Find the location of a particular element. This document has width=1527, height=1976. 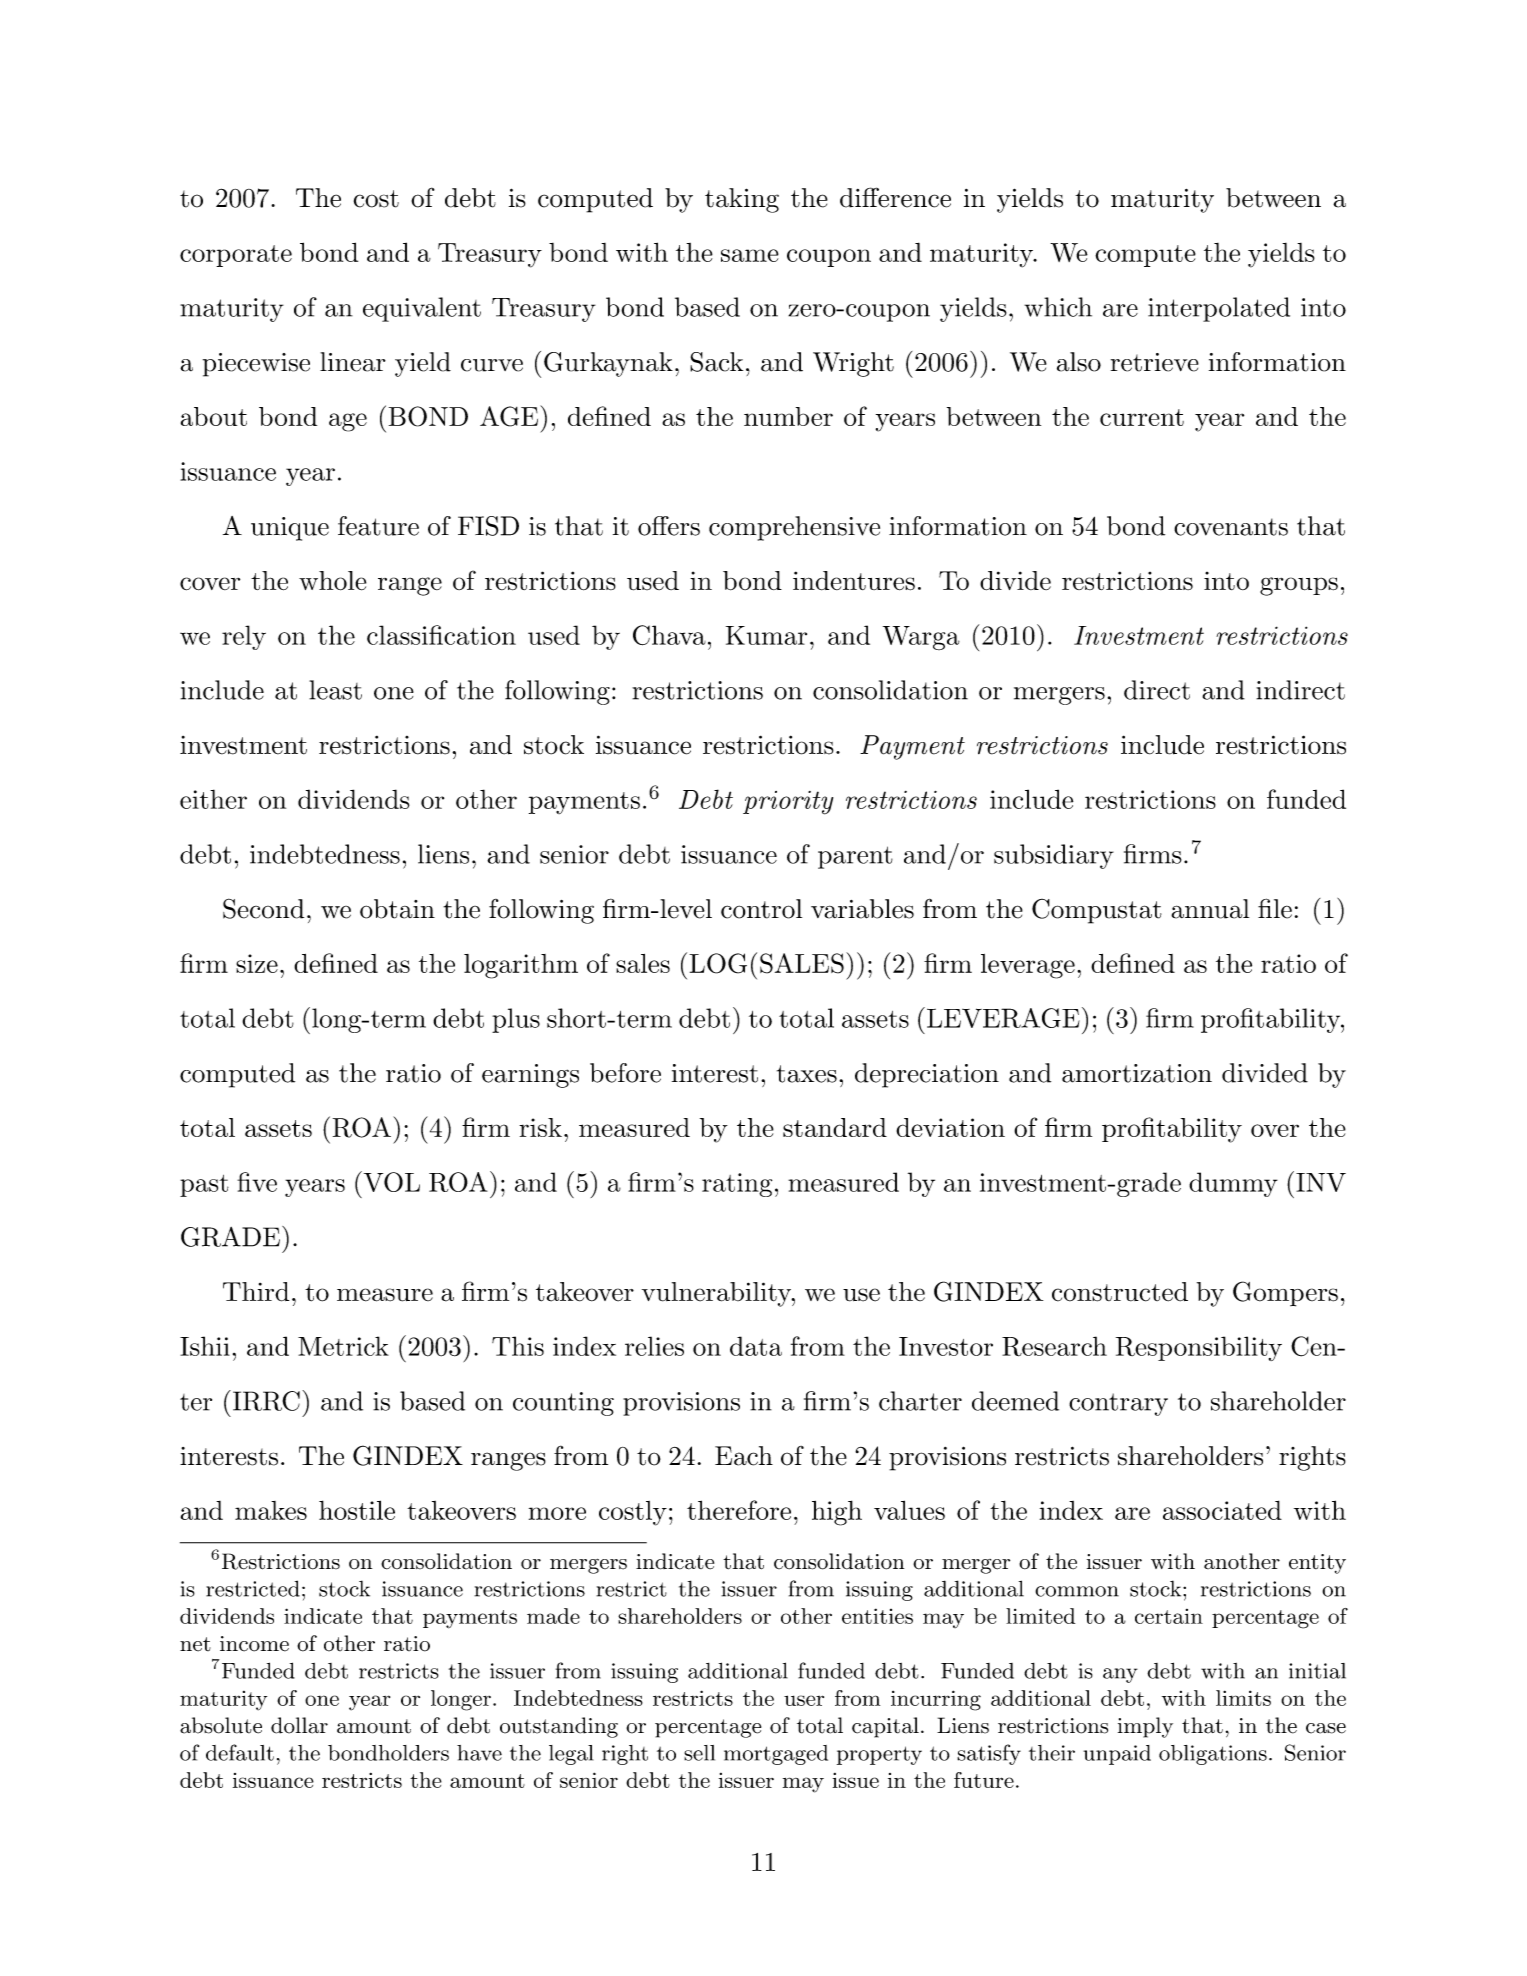

interpolated is located at coordinates (1219, 309).
